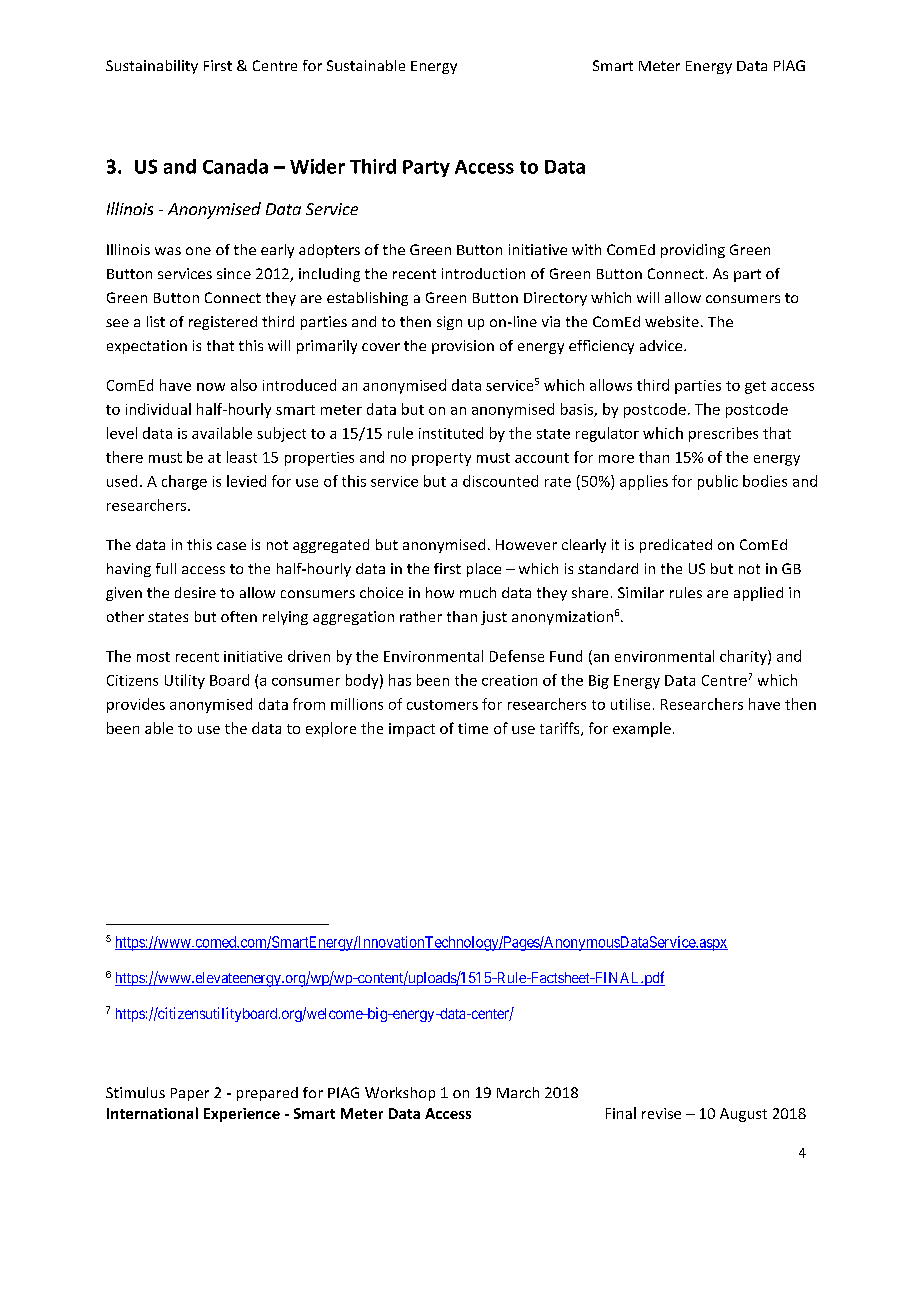  What do you see at coordinates (190, 1094) in the screenshot?
I see `Paper` at bounding box center [190, 1094].
